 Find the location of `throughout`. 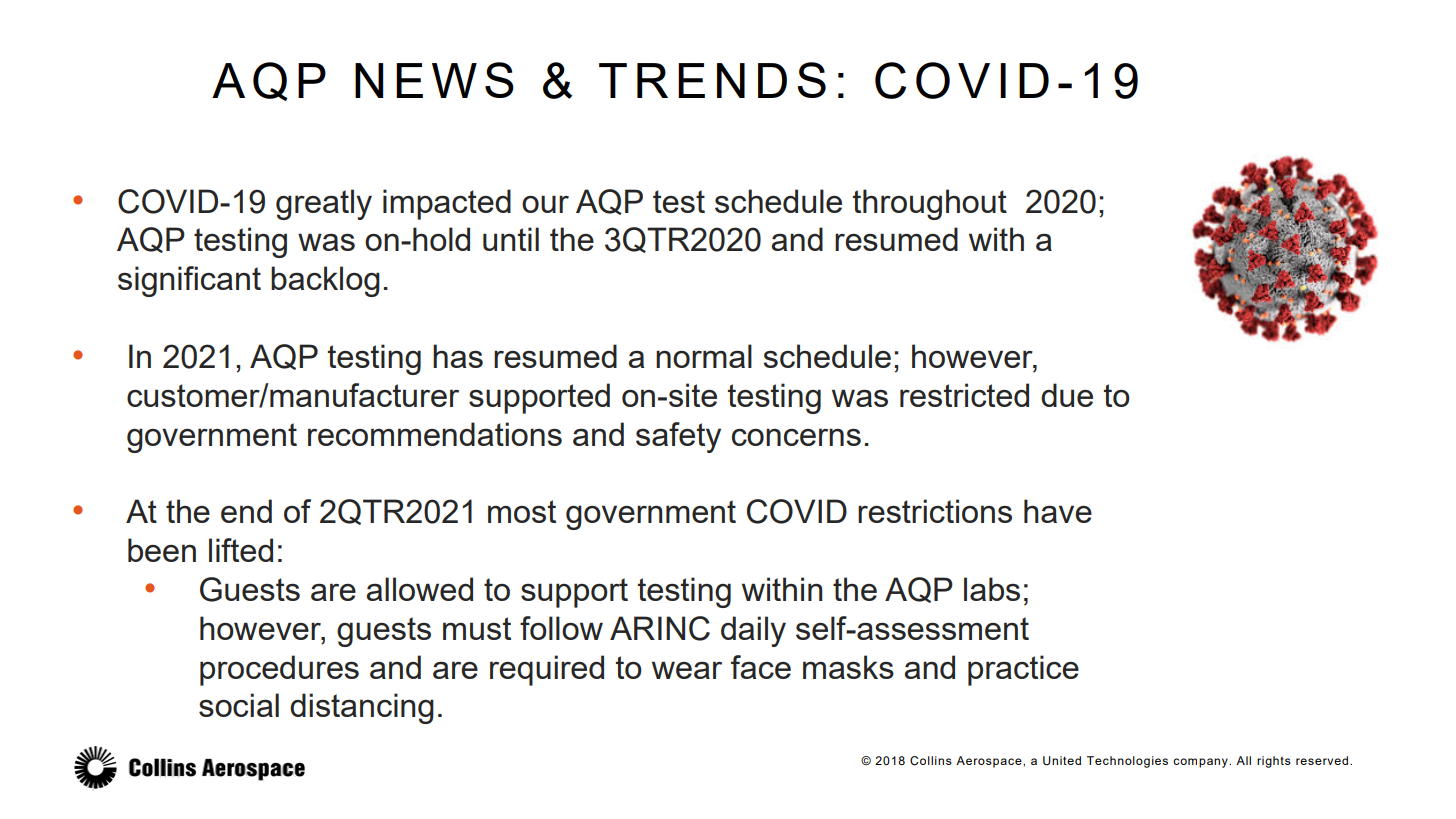

throughout is located at coordinates (930, 204).
